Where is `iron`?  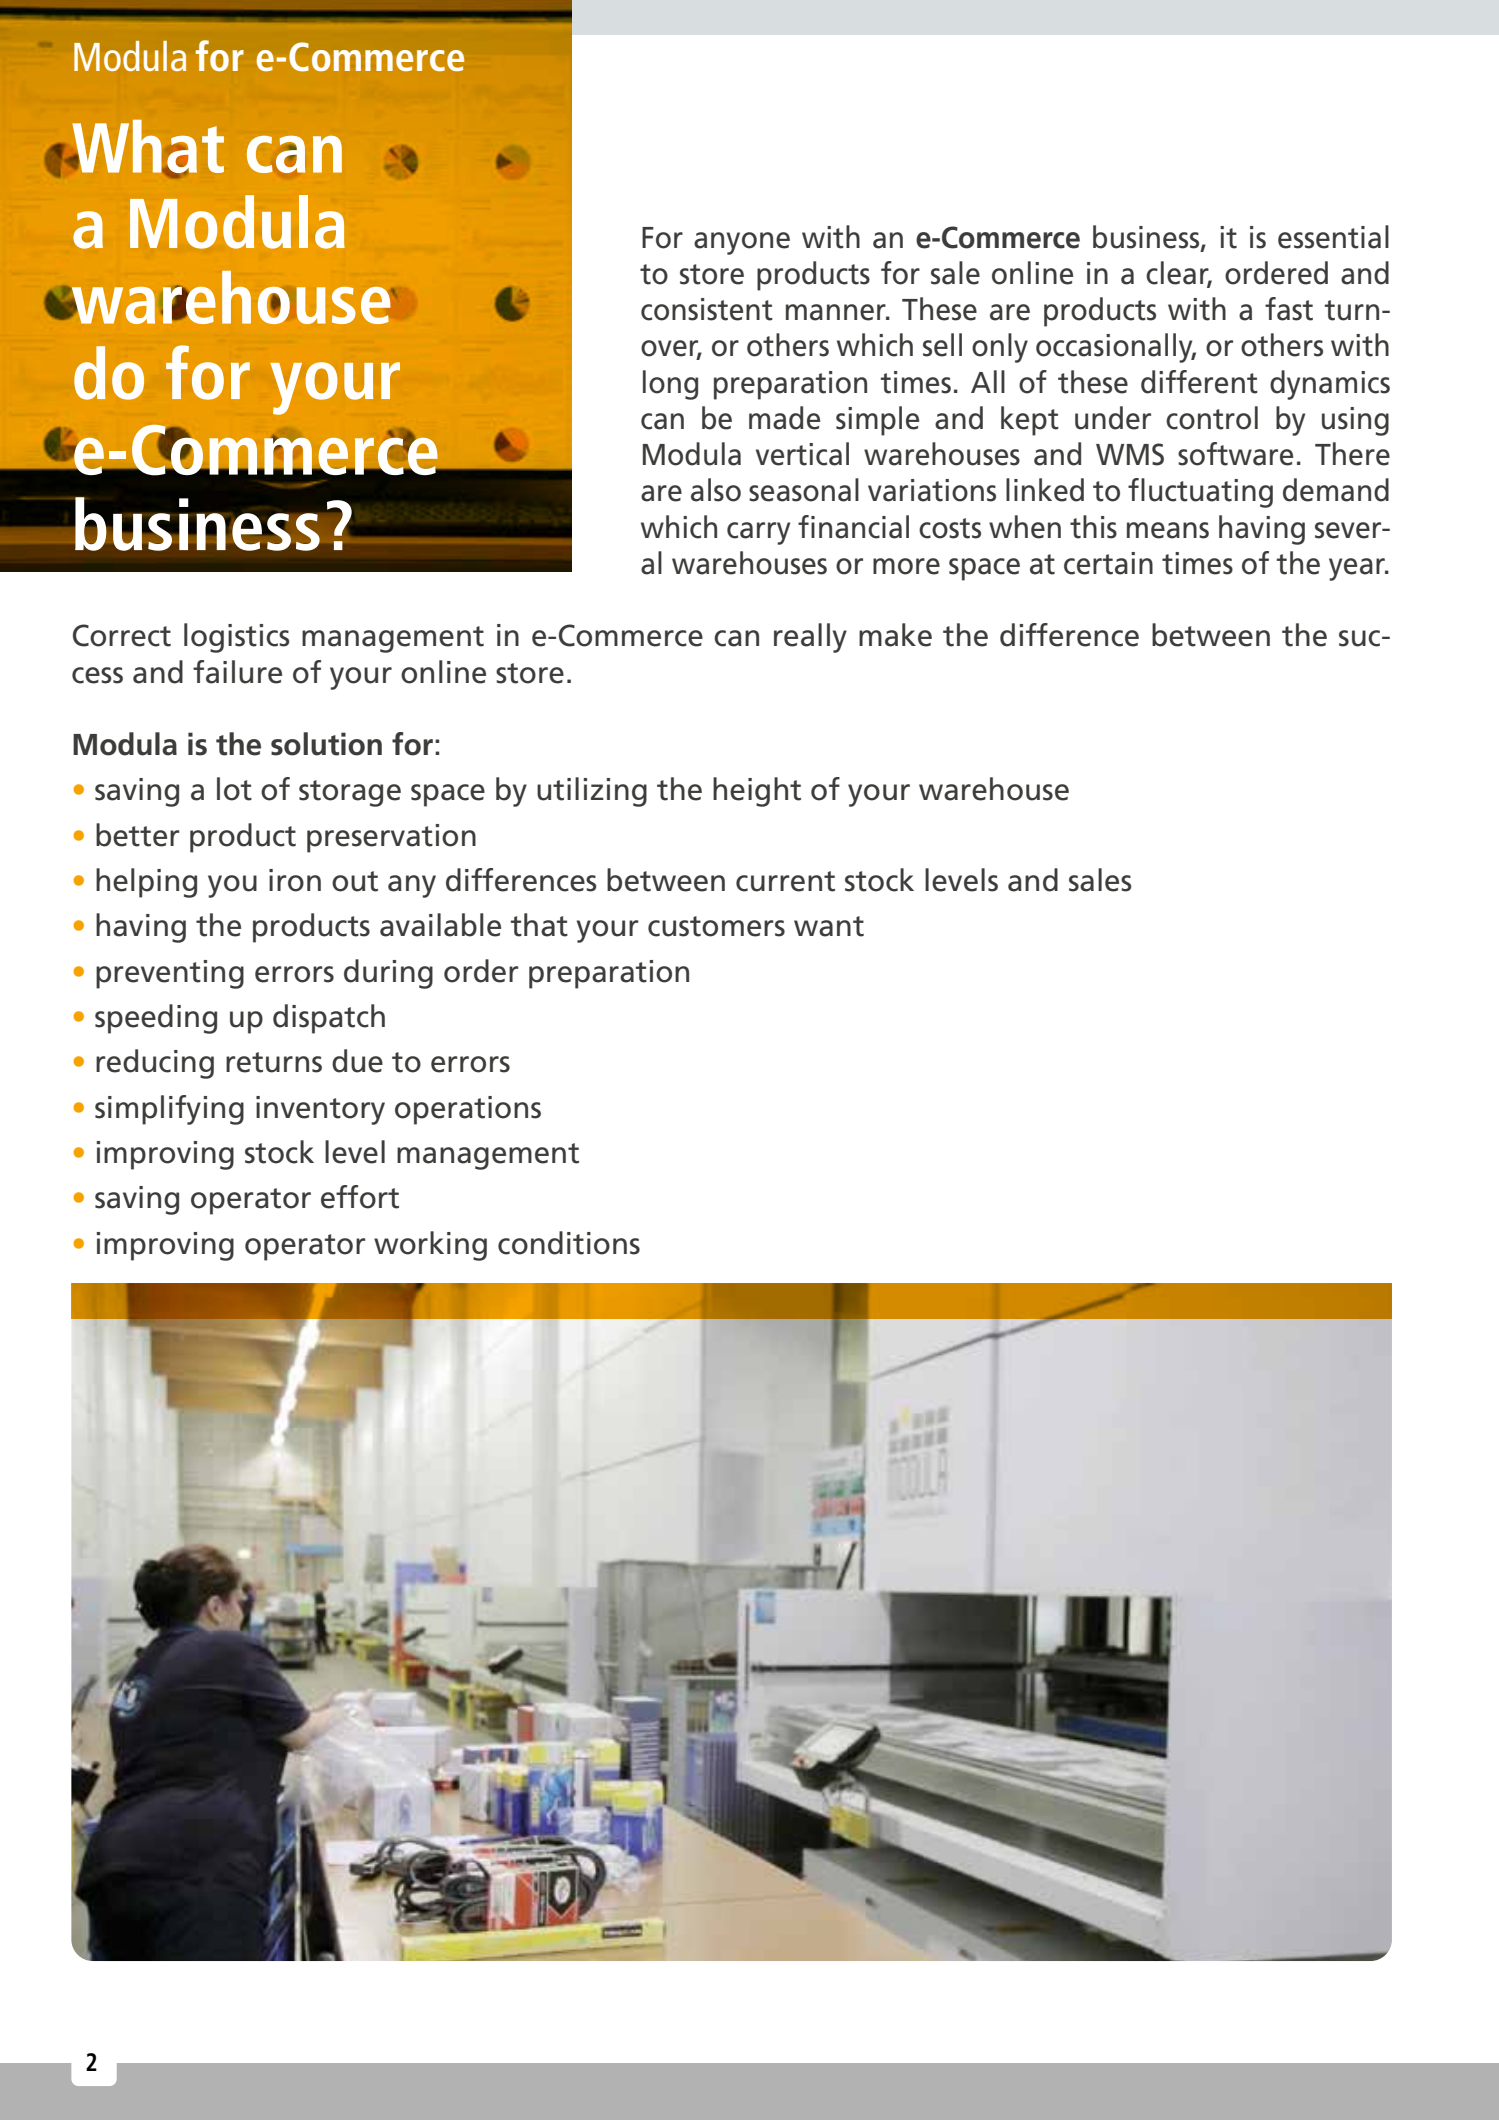 iron is located at coordinates (295, 880).
